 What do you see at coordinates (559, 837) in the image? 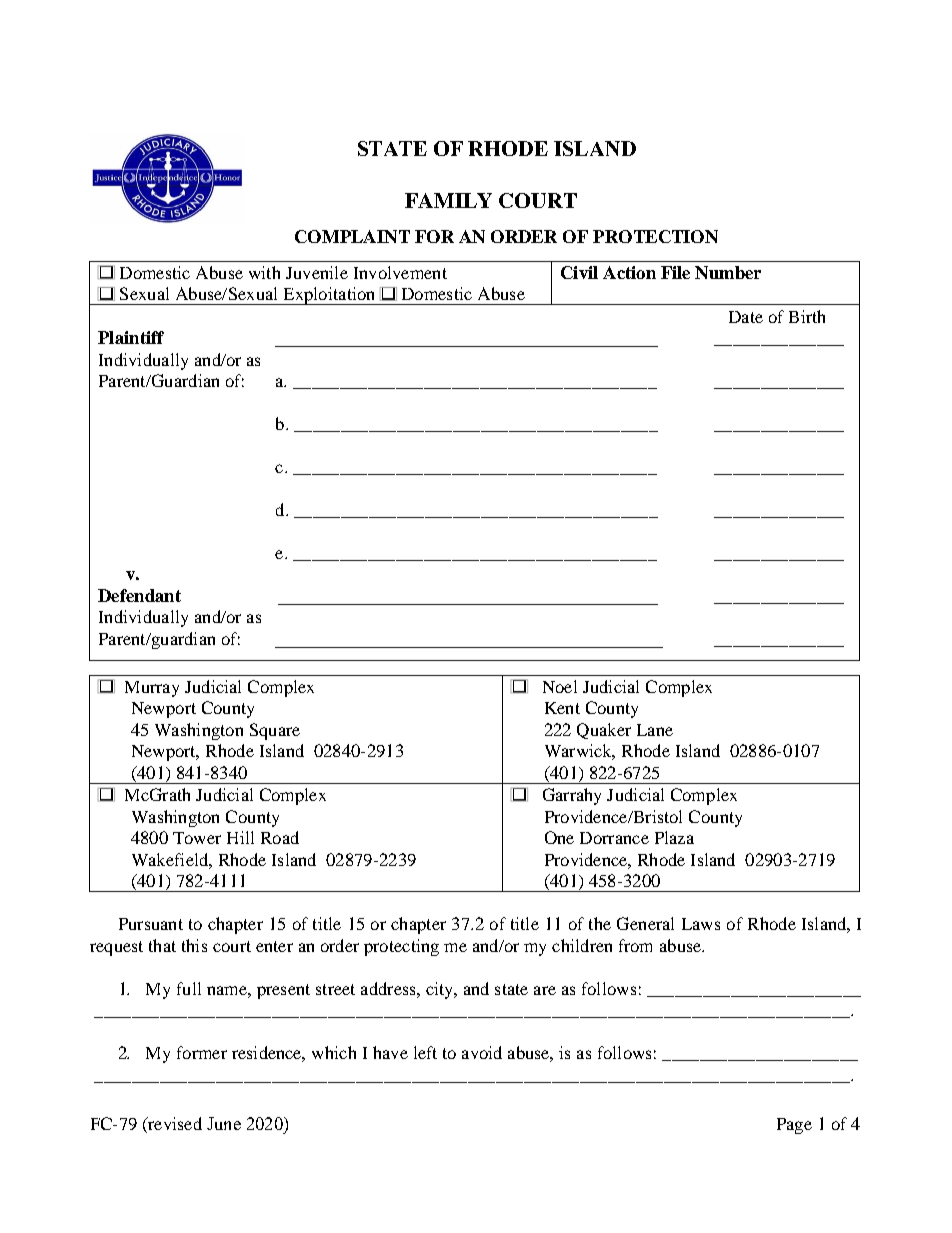
I see `One` at bounding box center [559, 837].
